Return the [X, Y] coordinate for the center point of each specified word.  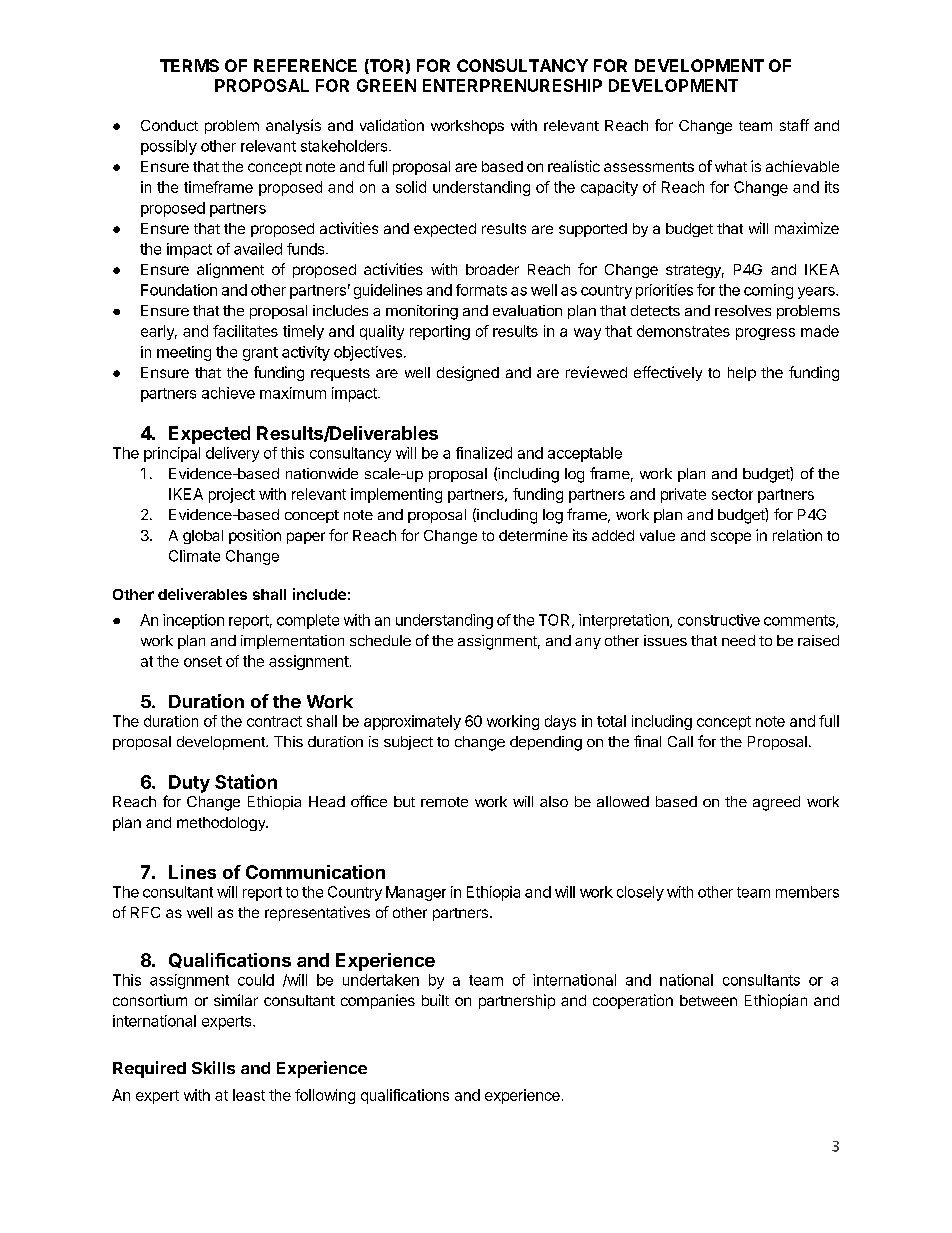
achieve [228, 393]
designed [468, 373]
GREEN [386, 85]
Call [680, 741]
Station [246, 781]
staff [794, 125]
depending [546, 743]
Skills [213, 1067]
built [435, 1000]
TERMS [189, 65]
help [742, 374]
